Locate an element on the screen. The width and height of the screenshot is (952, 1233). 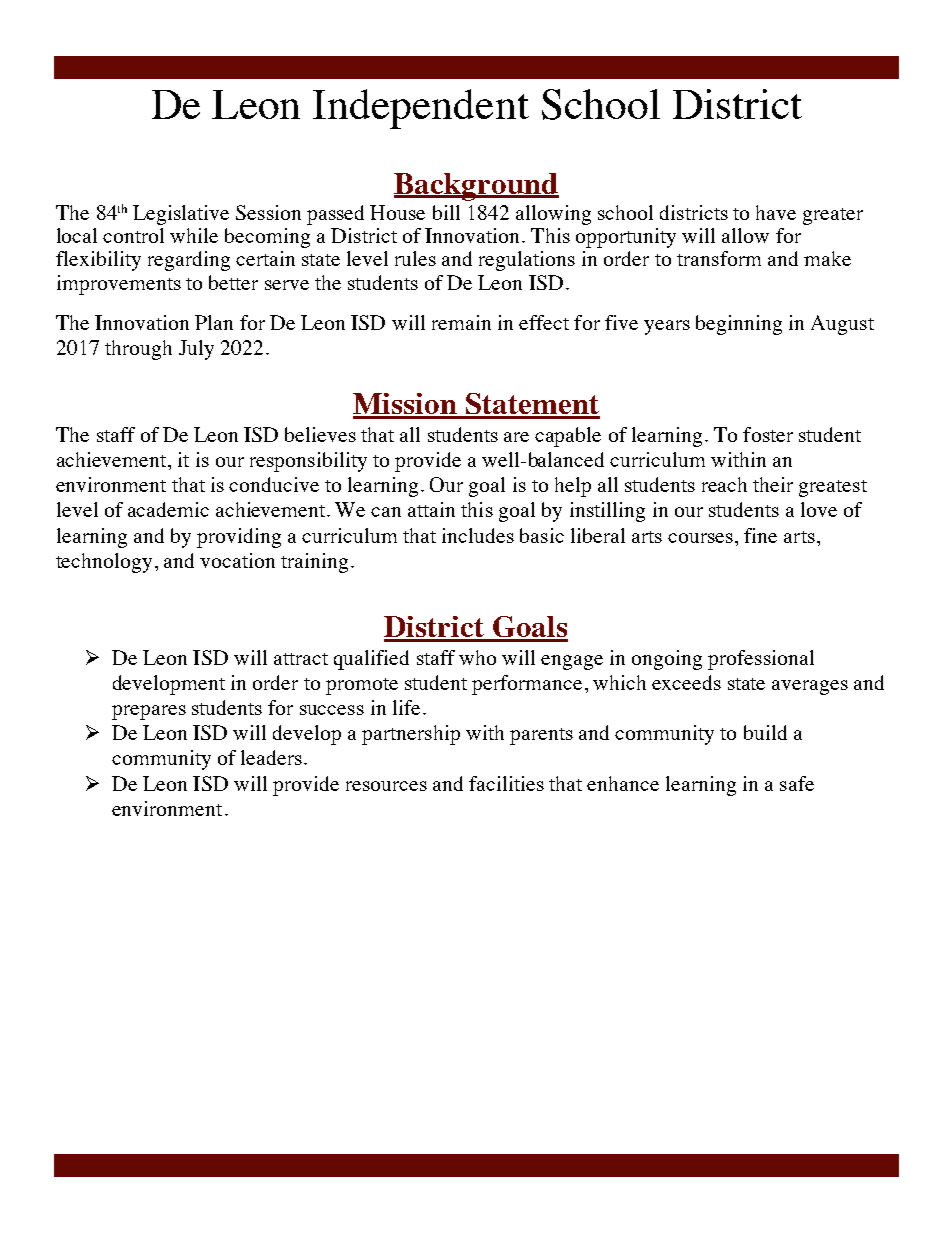
foster is located at coordinates (768, 434).
